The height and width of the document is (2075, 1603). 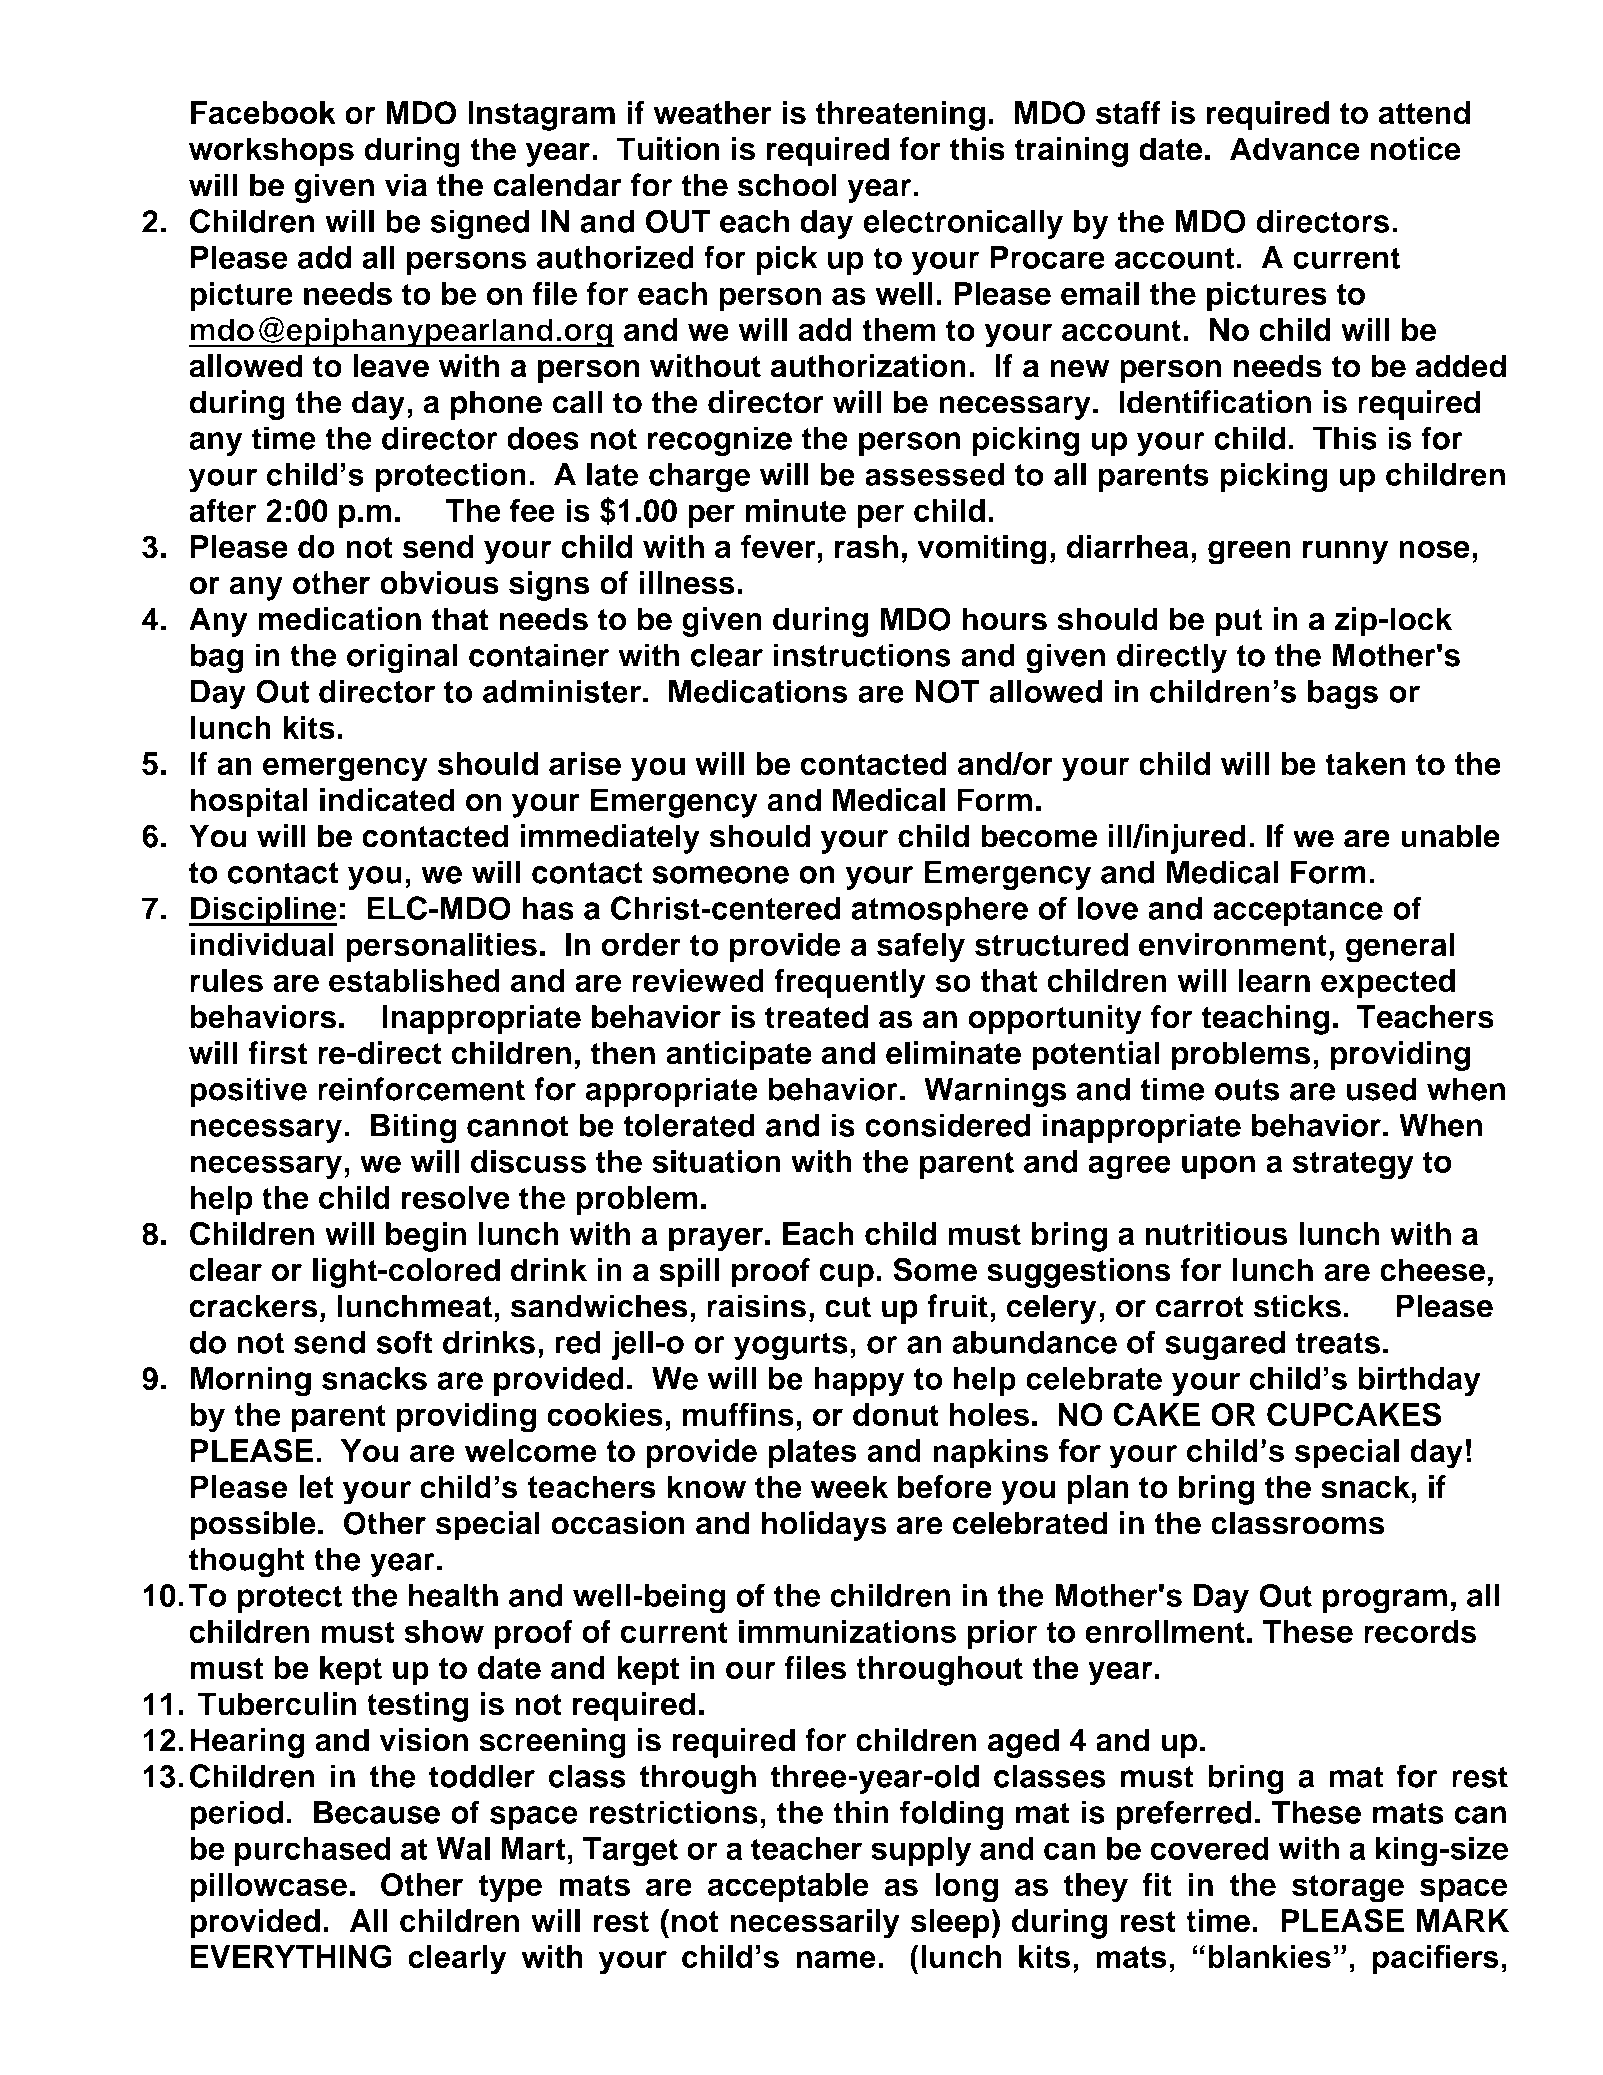 I want to click on established, so click(x=414, y=981).
